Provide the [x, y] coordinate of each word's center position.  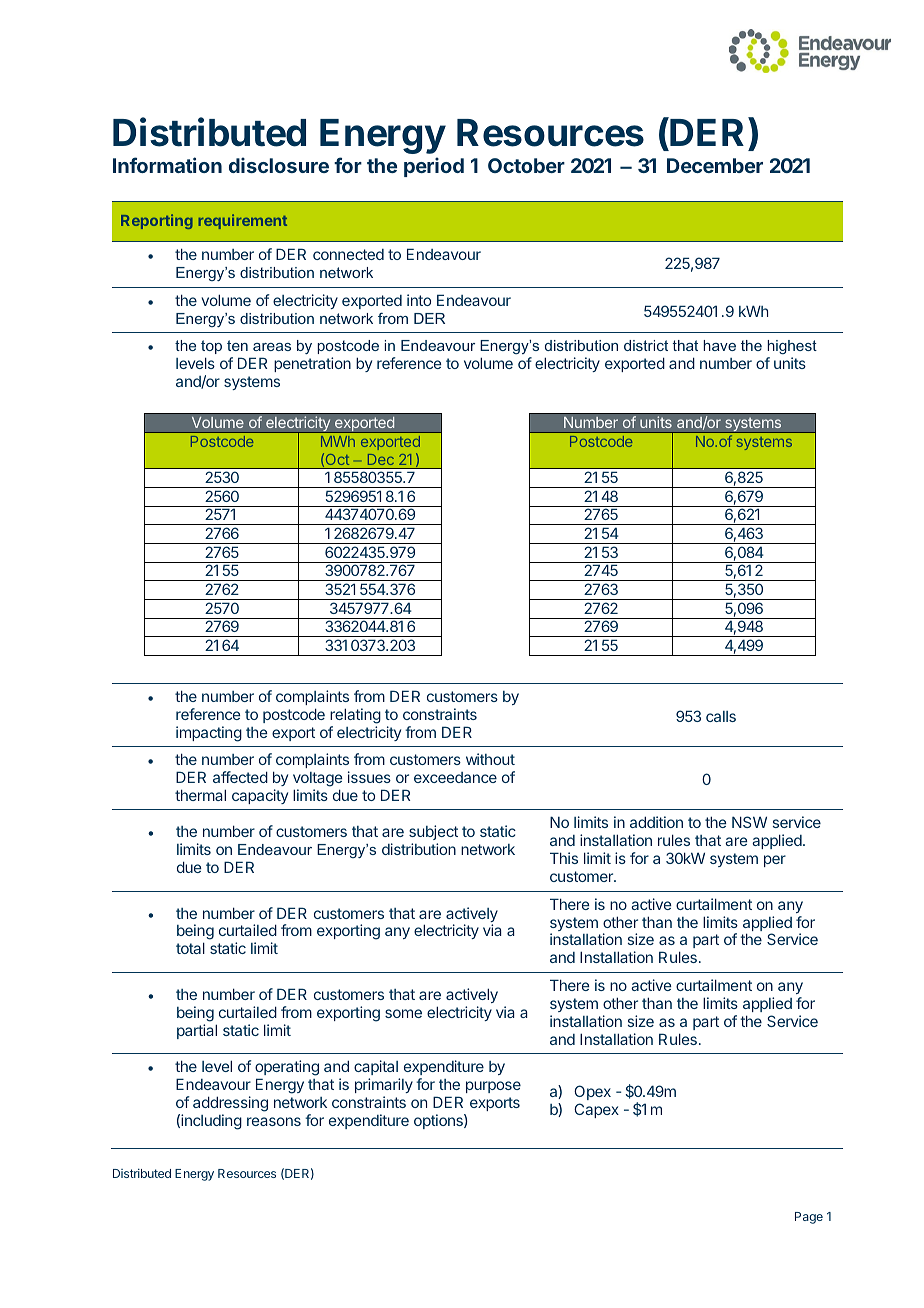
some [403, 1013]
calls [721, 716]
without [490, 759]
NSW [749, 822]
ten [237, 345]
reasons [274, 1121]
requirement [243, 221]
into [419, 300]
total [190, 948]
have [719, 345]
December [715, 165]
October [526, 165]
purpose [493, 1087]
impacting [209, 734]
